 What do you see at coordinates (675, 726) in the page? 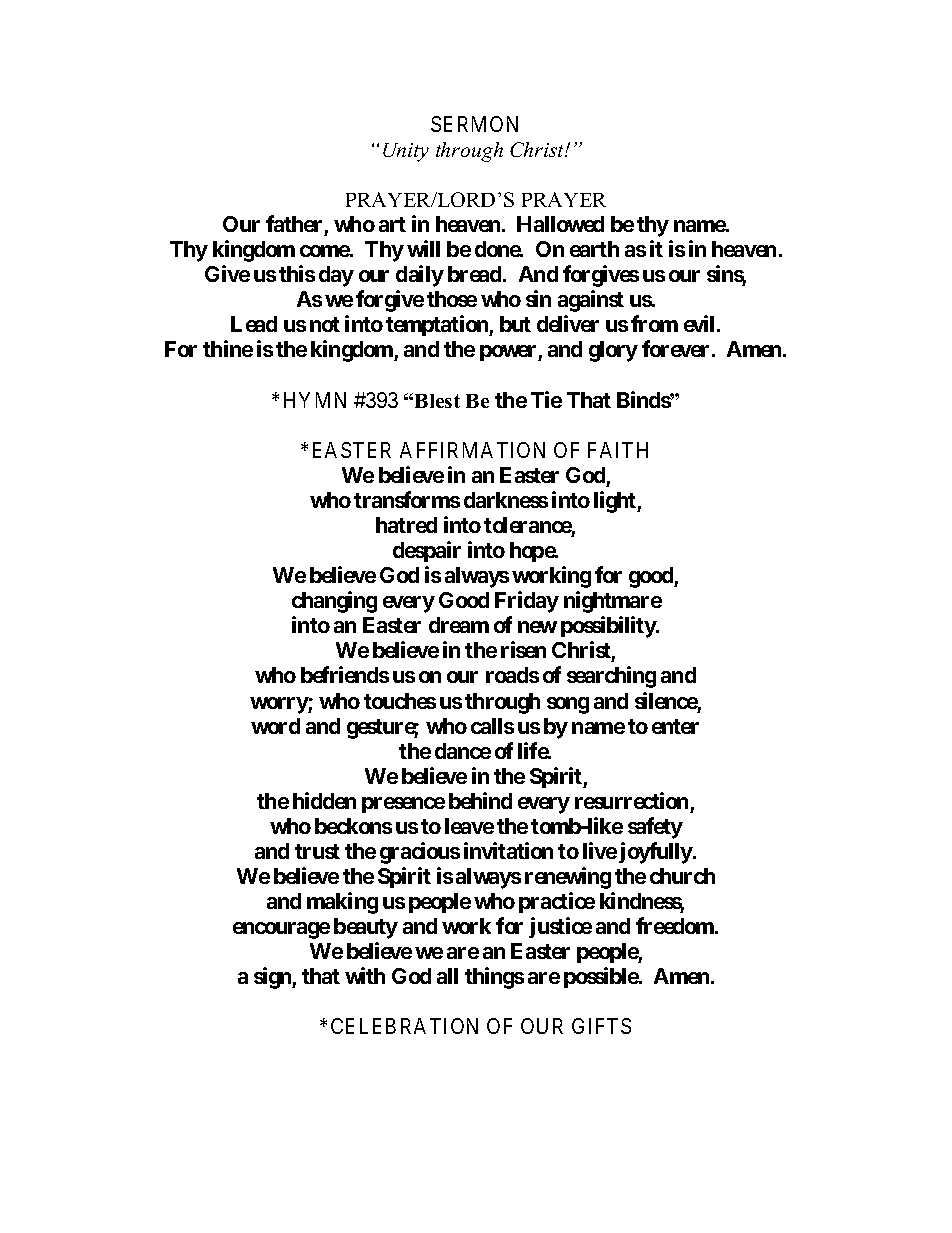
I see `enter` at bounding box center [675, 726].
